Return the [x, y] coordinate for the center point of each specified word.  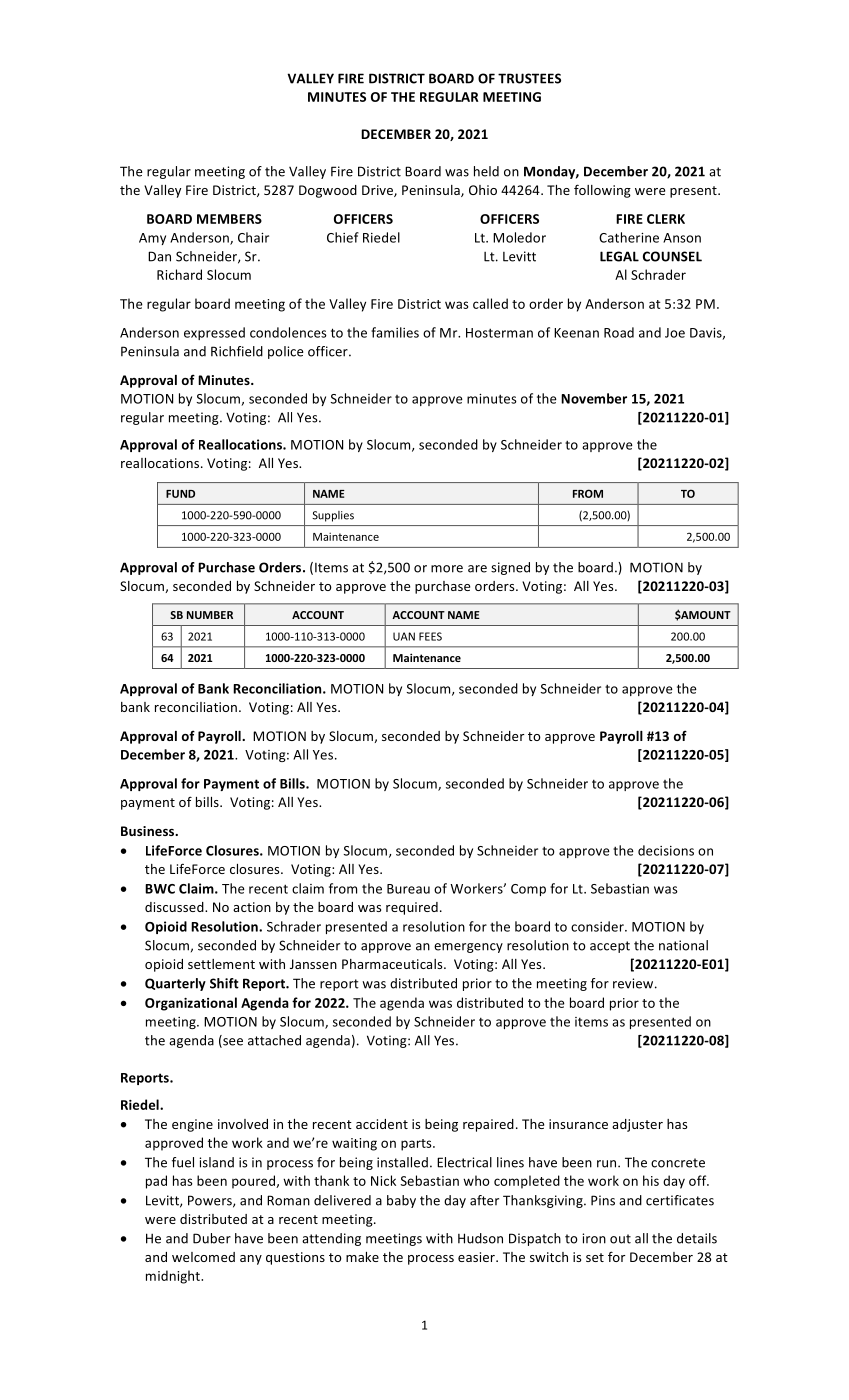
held [486, 171]
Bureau [408, 889]
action [252, 907]
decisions [666, 850]
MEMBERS [229, 219]
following [602, 191]
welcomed [203, 1257]
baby [401, 1201]
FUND [180, 494]
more [447, 569]
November [594, 398]
